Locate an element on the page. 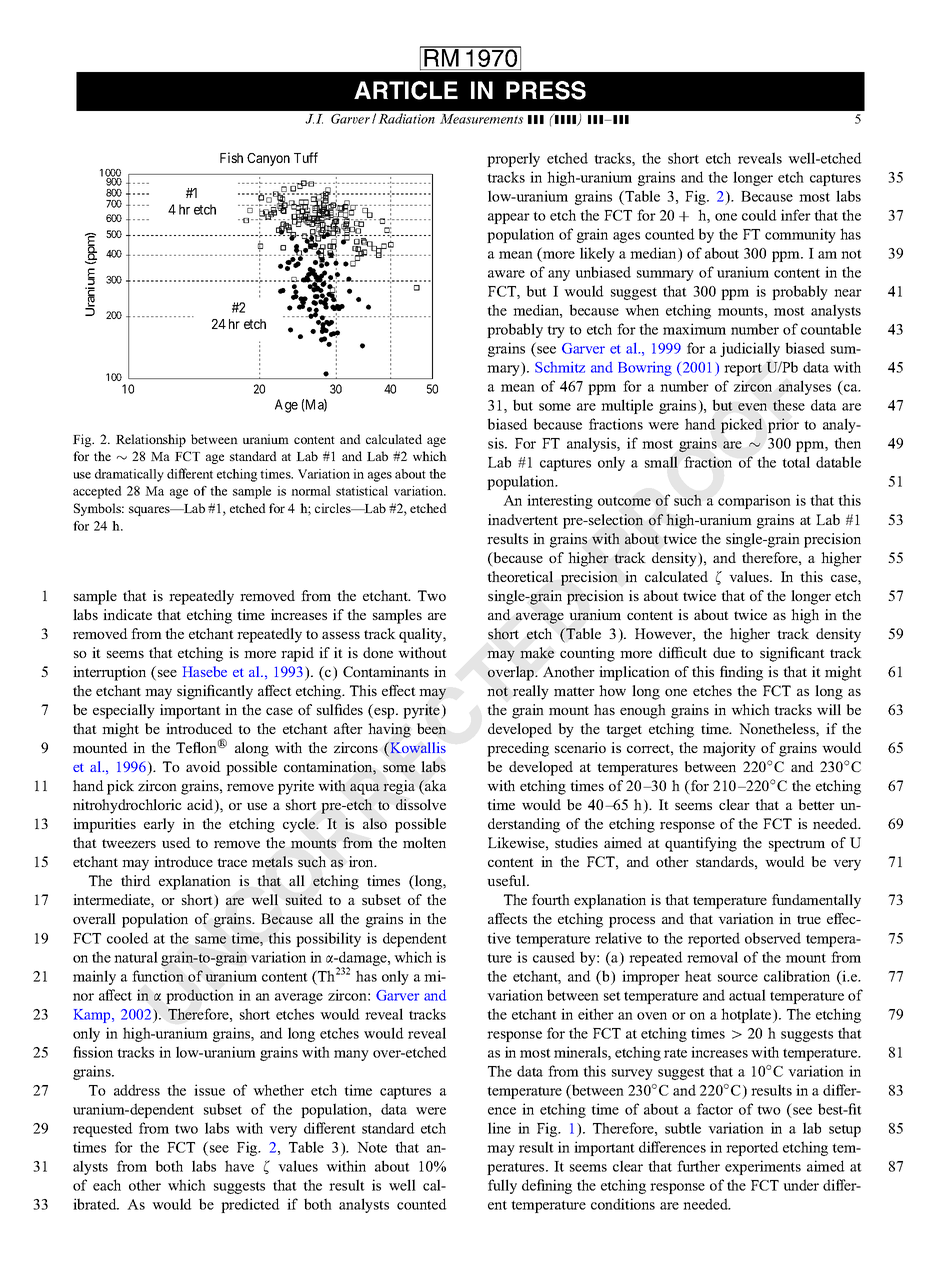 This image has width=944, height=1288. could is located at coordinates (759, 215).
